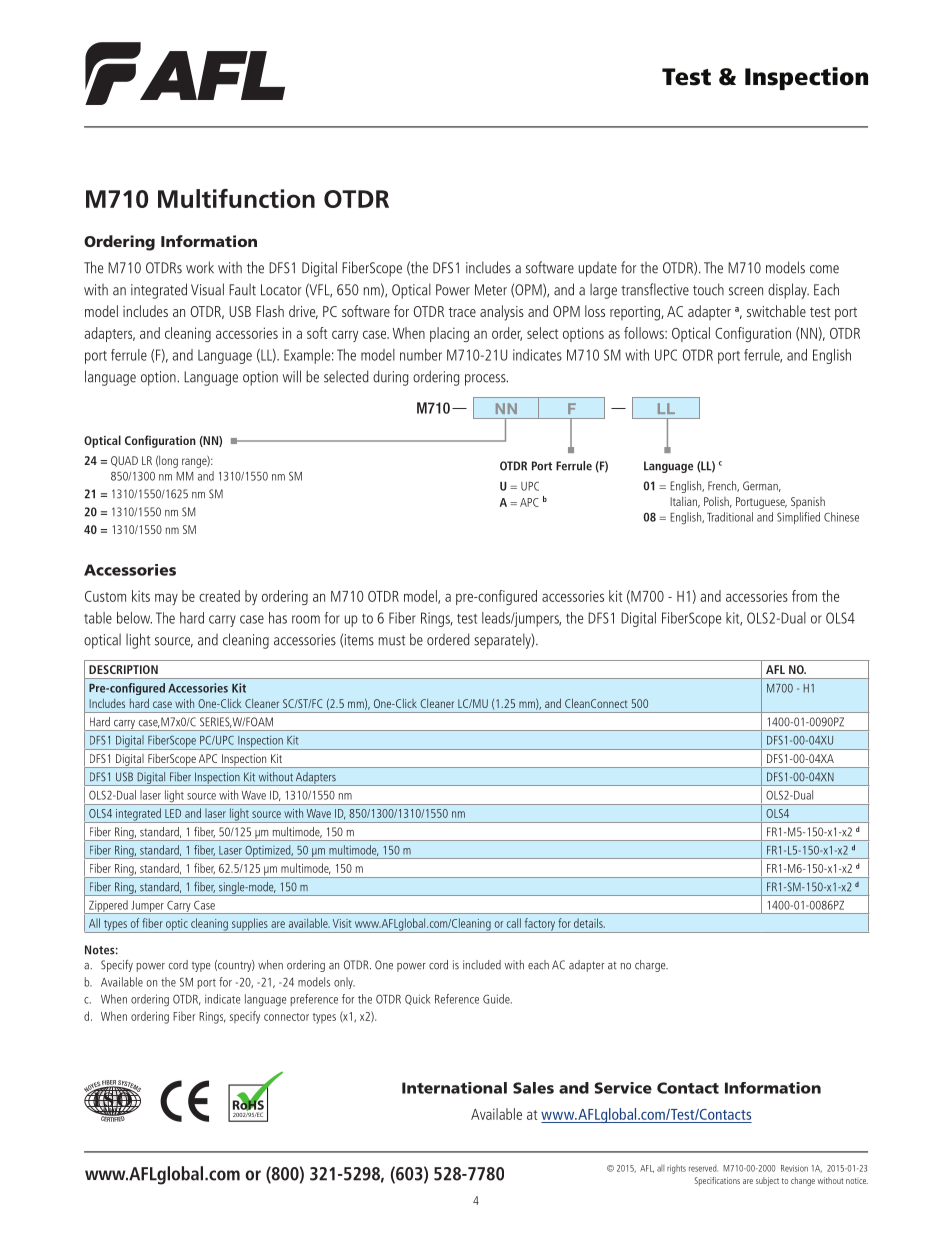 Image resolution: width=952 pixels, height=1233 pixels. Describe the element at coordinates (173, 813) in the screenshot. I see `LED` at that location.
